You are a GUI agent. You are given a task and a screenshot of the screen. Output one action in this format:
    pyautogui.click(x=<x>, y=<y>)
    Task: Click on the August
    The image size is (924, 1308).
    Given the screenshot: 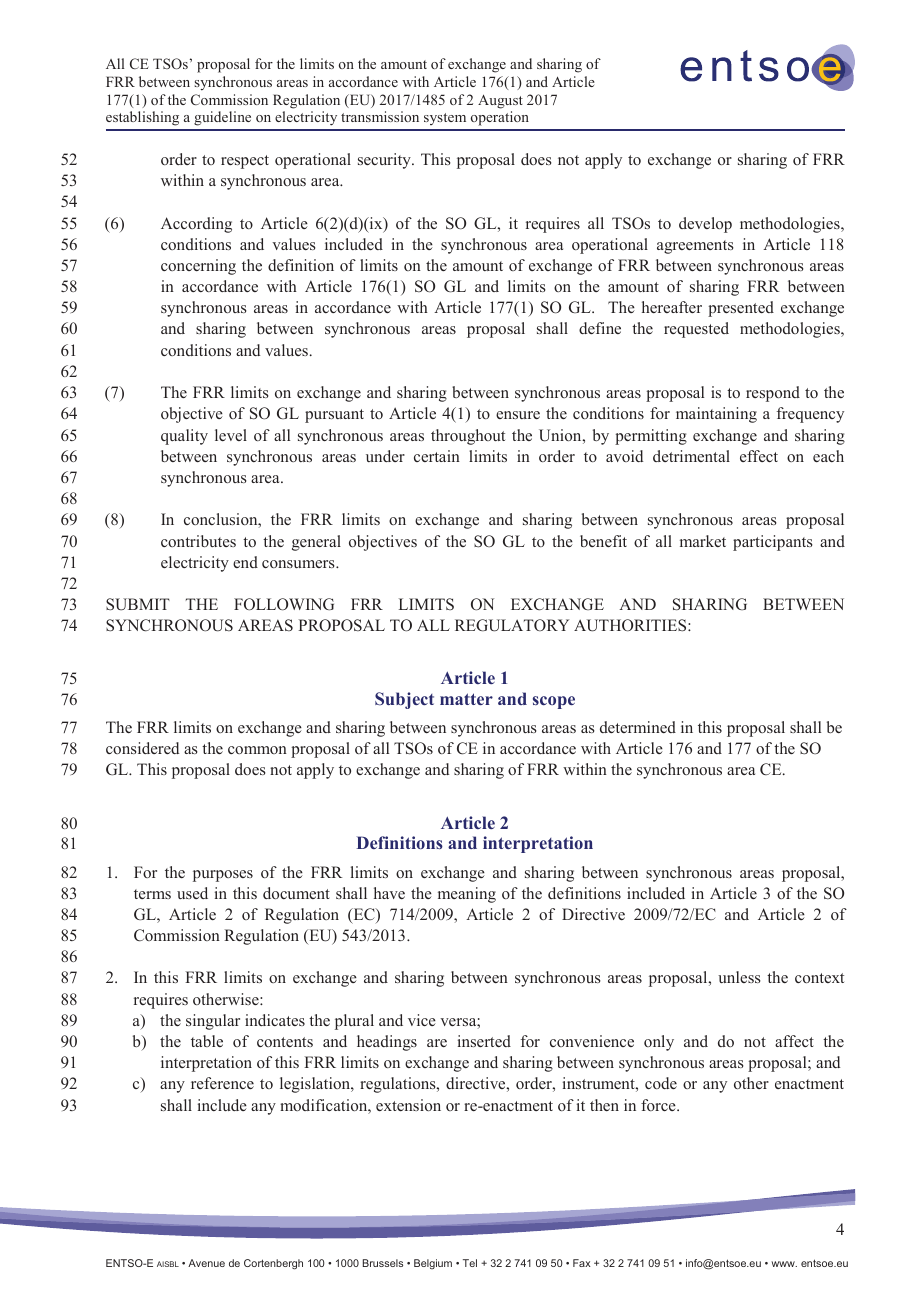 What is the action you would take?
    pyautogui.click(x=500, y=102)
